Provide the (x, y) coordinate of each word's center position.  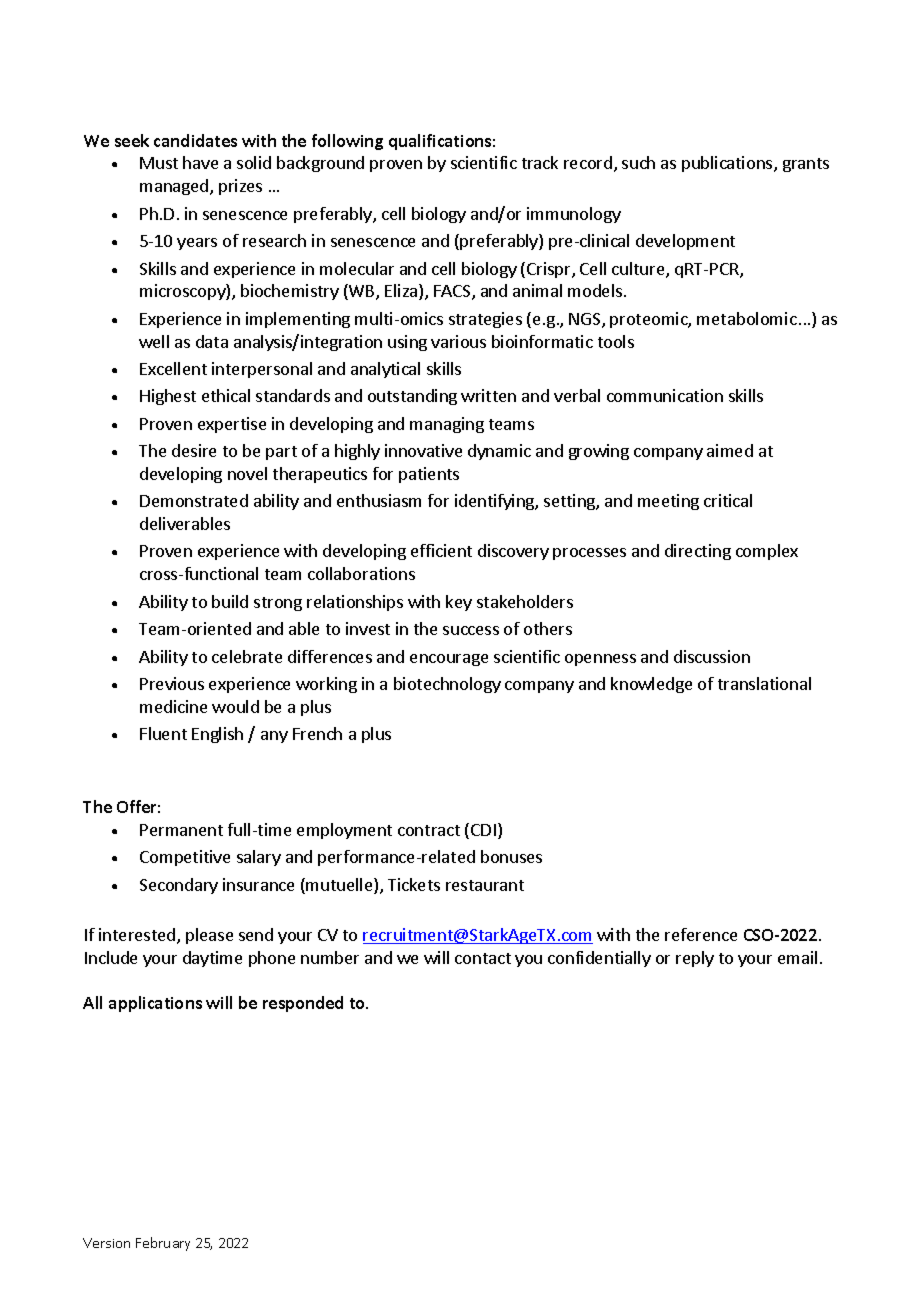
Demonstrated (194, 500)
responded (303, 1004)
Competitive (185, 858)
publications (728, 164)
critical (728, 500)
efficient (441, 550)
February (163, 1244)
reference (701, 934)
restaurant (485, 885)
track (540, 162)
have (200, 162)
